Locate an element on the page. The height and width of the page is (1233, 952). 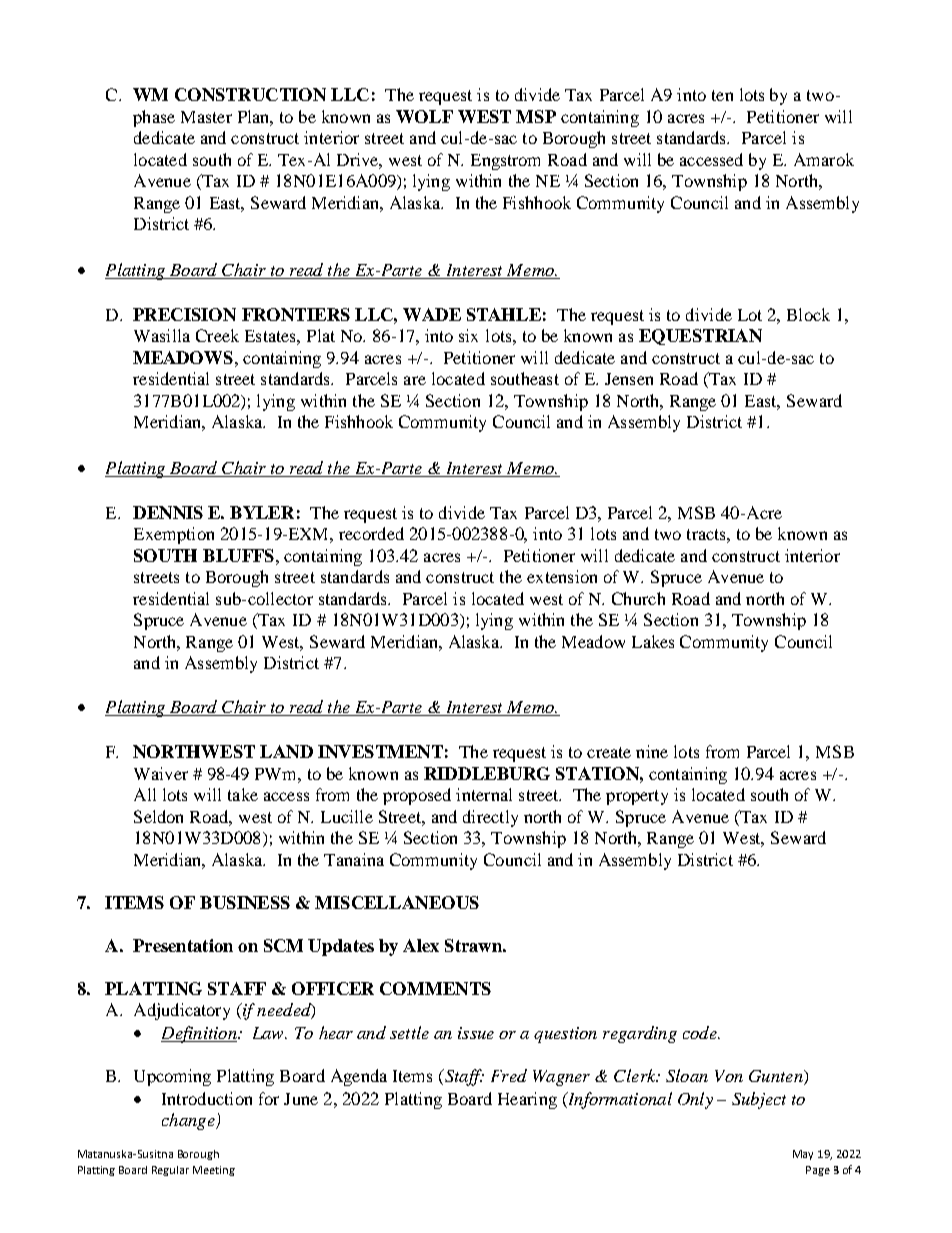
extension is located at coordinates (562, 576).
